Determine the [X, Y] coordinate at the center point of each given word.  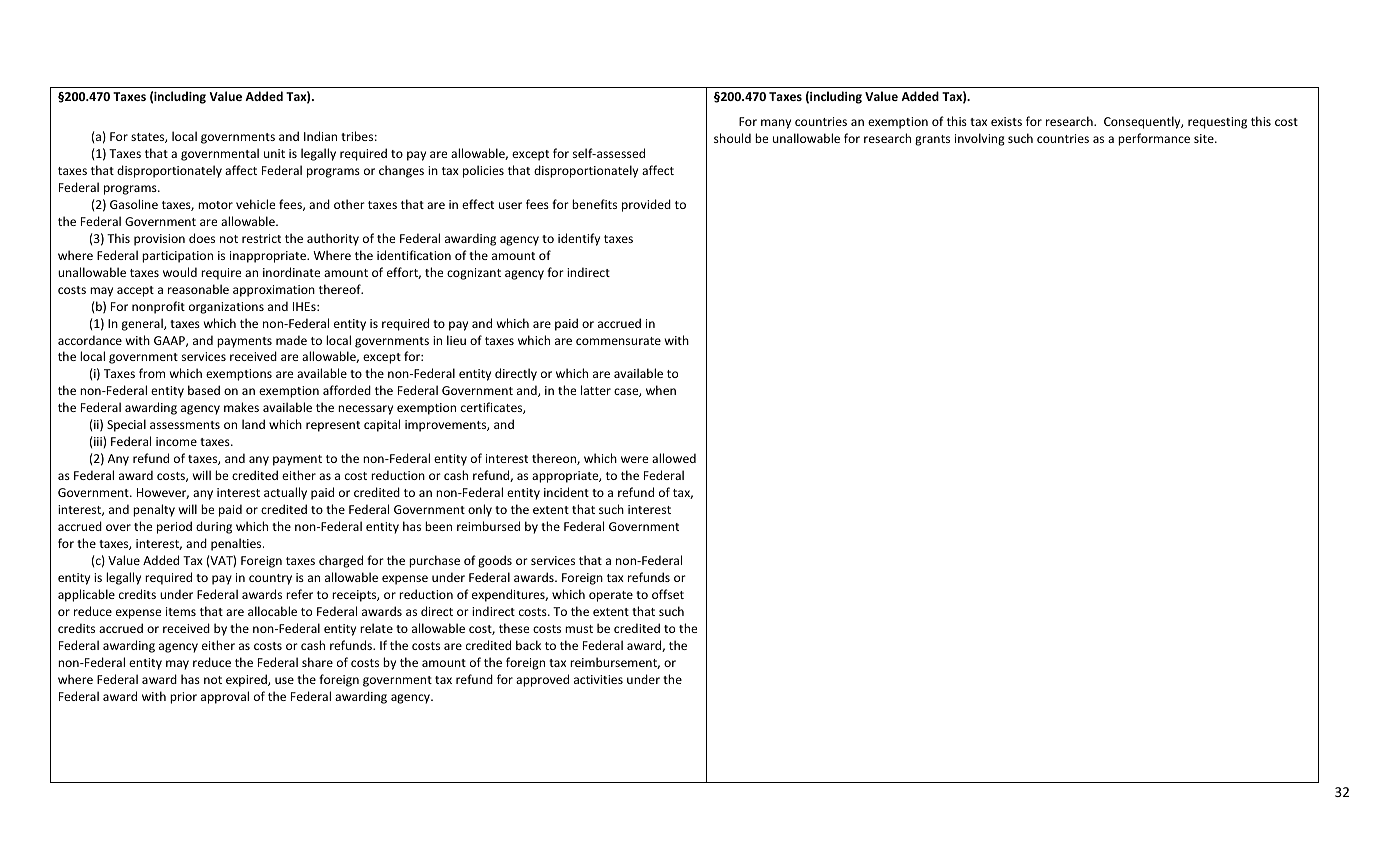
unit [274, 153]
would [180, 272]
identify [579, 239]
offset [668, 594]
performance [1154, 139]
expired [247, 680]
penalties [237, 544]
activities [598, 679]
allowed [674, 458]
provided [646, 205]
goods [495, 561]
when [661, 390]
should [732, 138]
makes [241, 407]
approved [542, 680]
